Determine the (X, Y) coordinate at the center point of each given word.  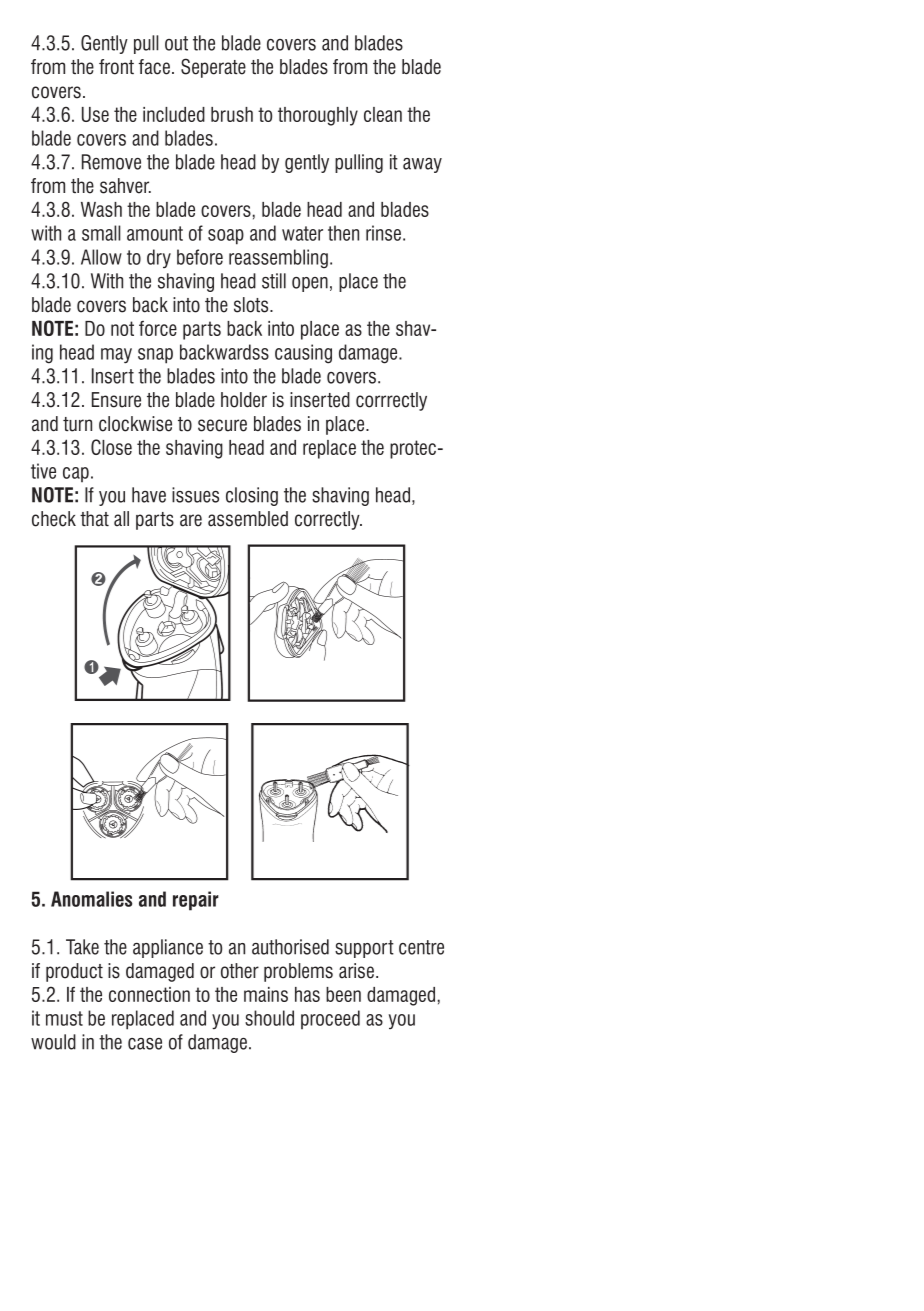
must (64, 1018)
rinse (383, 233)
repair (196, 901)
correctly (328, 520)
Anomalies (91, 899)
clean (383, 114)
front (116, 67)
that (94, 519)
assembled (248, 519)
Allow (101, 257)
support (364, 949)
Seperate (213, 68)
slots (252, 305)
